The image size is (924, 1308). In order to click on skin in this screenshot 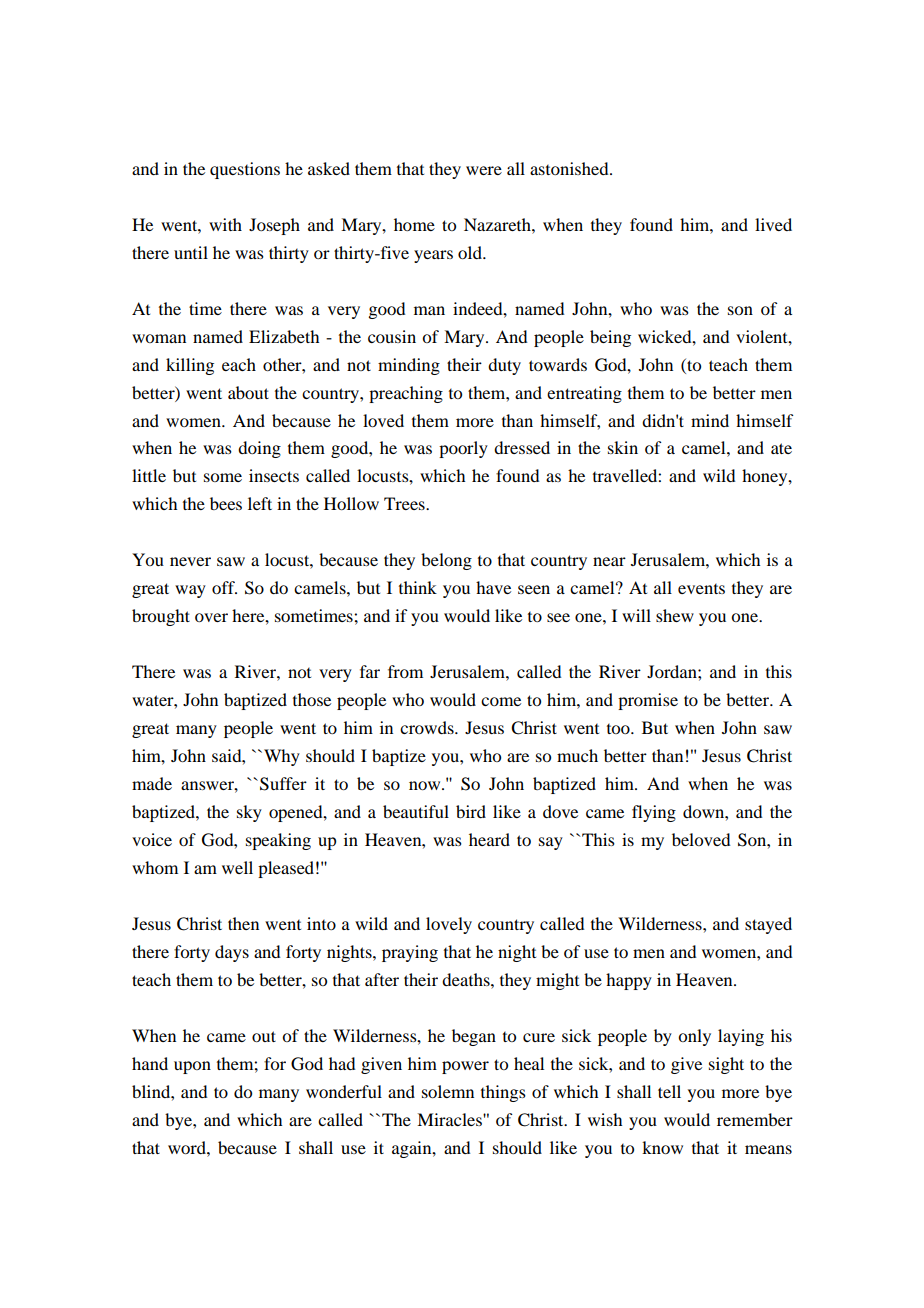, I will do `click(623, 447)`.
